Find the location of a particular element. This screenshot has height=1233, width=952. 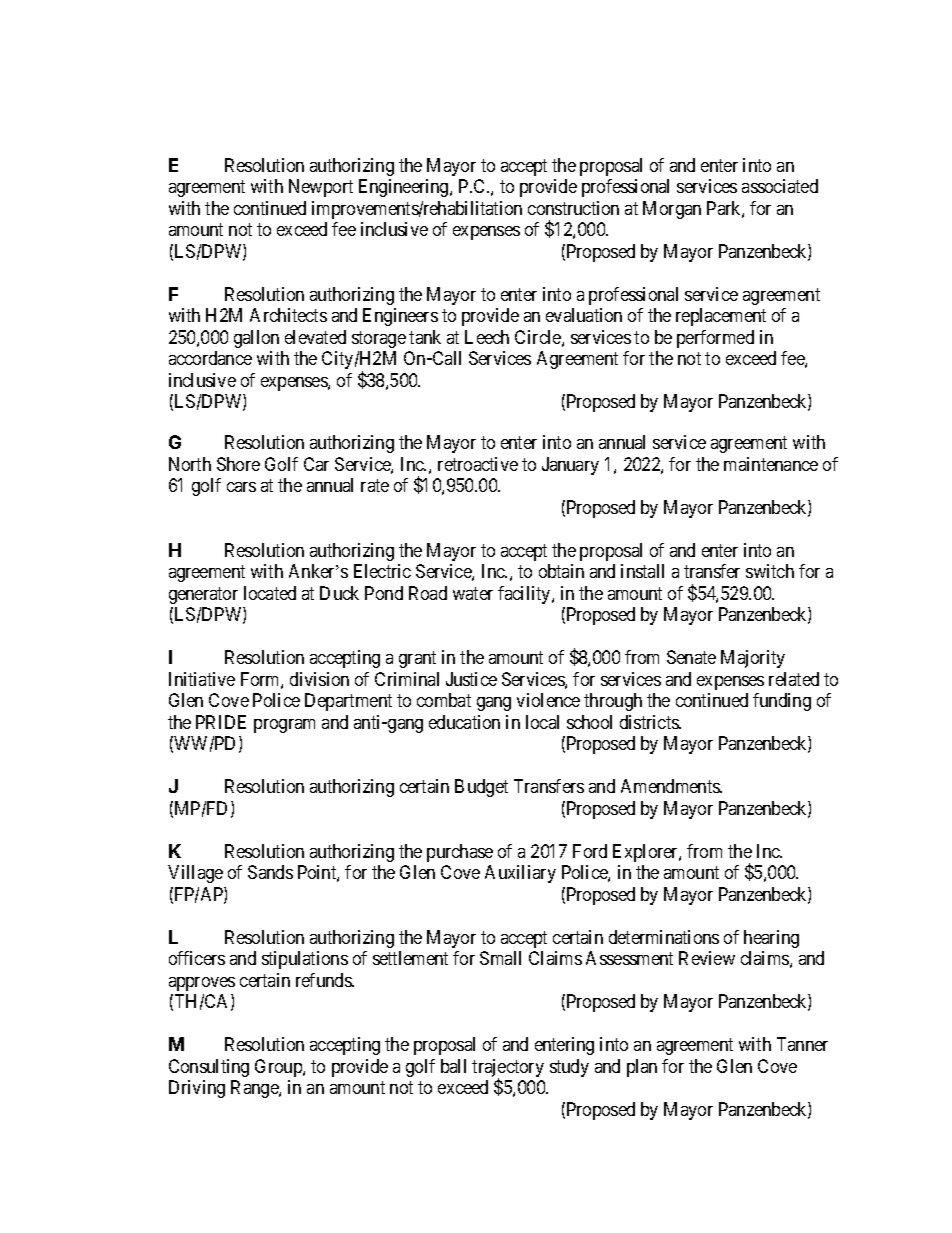

Morgan is located at coordinates (672, 210).
